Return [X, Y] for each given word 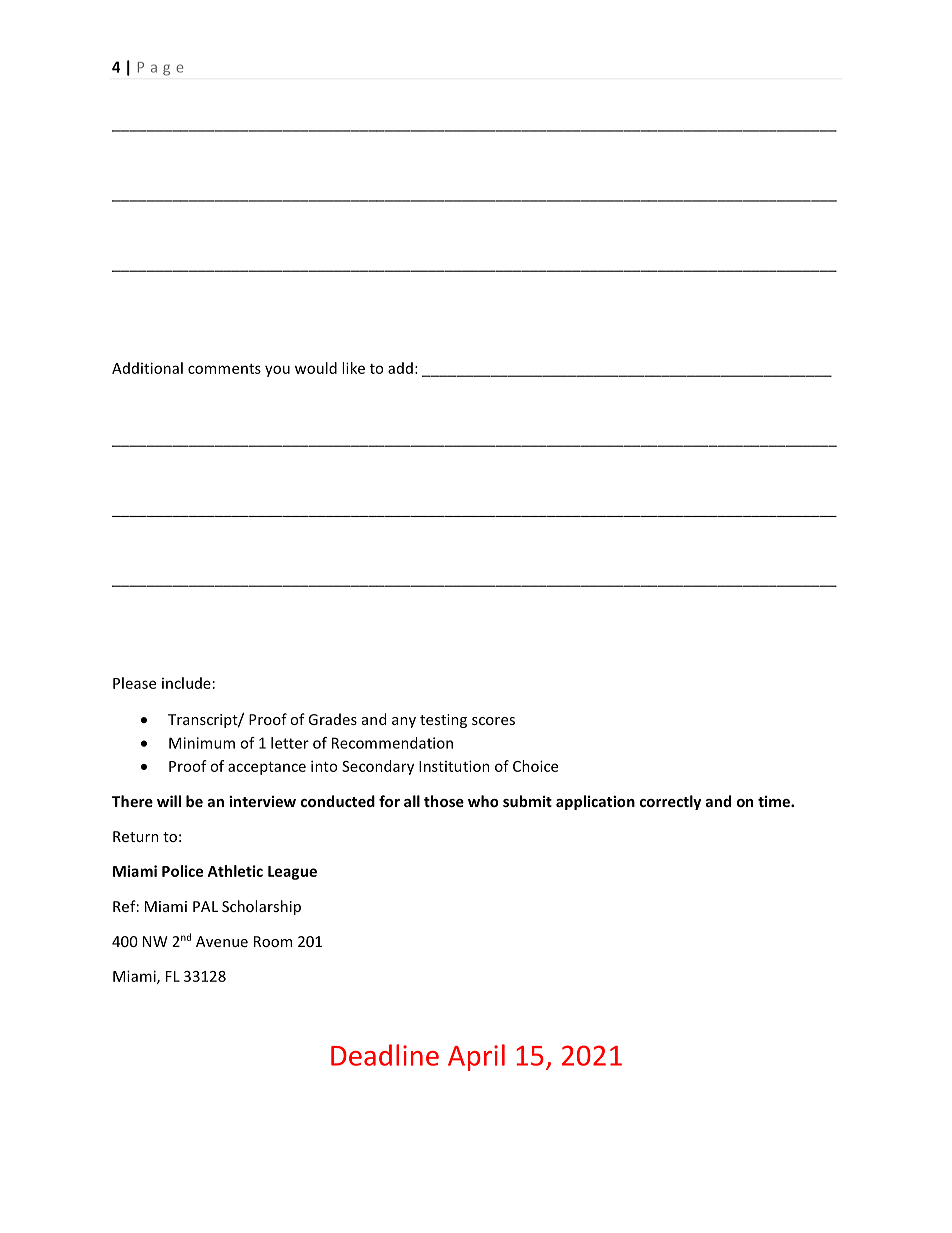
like [353, 368]
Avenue [222, 941]
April [476, 1057]
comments [224, 369]
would [316, 368]
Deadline [385, 1055]
